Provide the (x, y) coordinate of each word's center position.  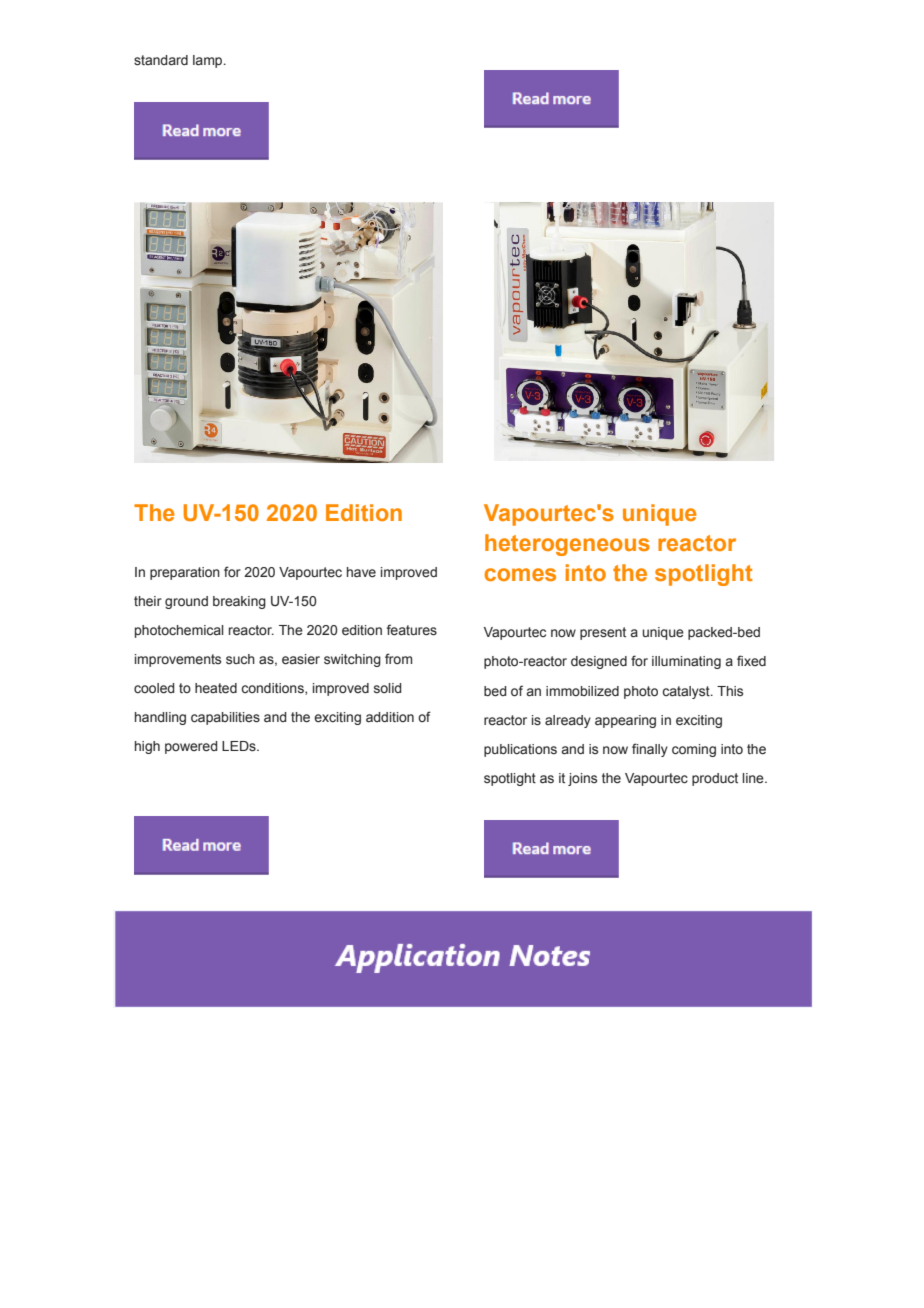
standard (161, 60)
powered (191, 747)
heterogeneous (567, 545)
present (603, 633)
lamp (209, 61)
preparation (185, 573)
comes (520, 574)
